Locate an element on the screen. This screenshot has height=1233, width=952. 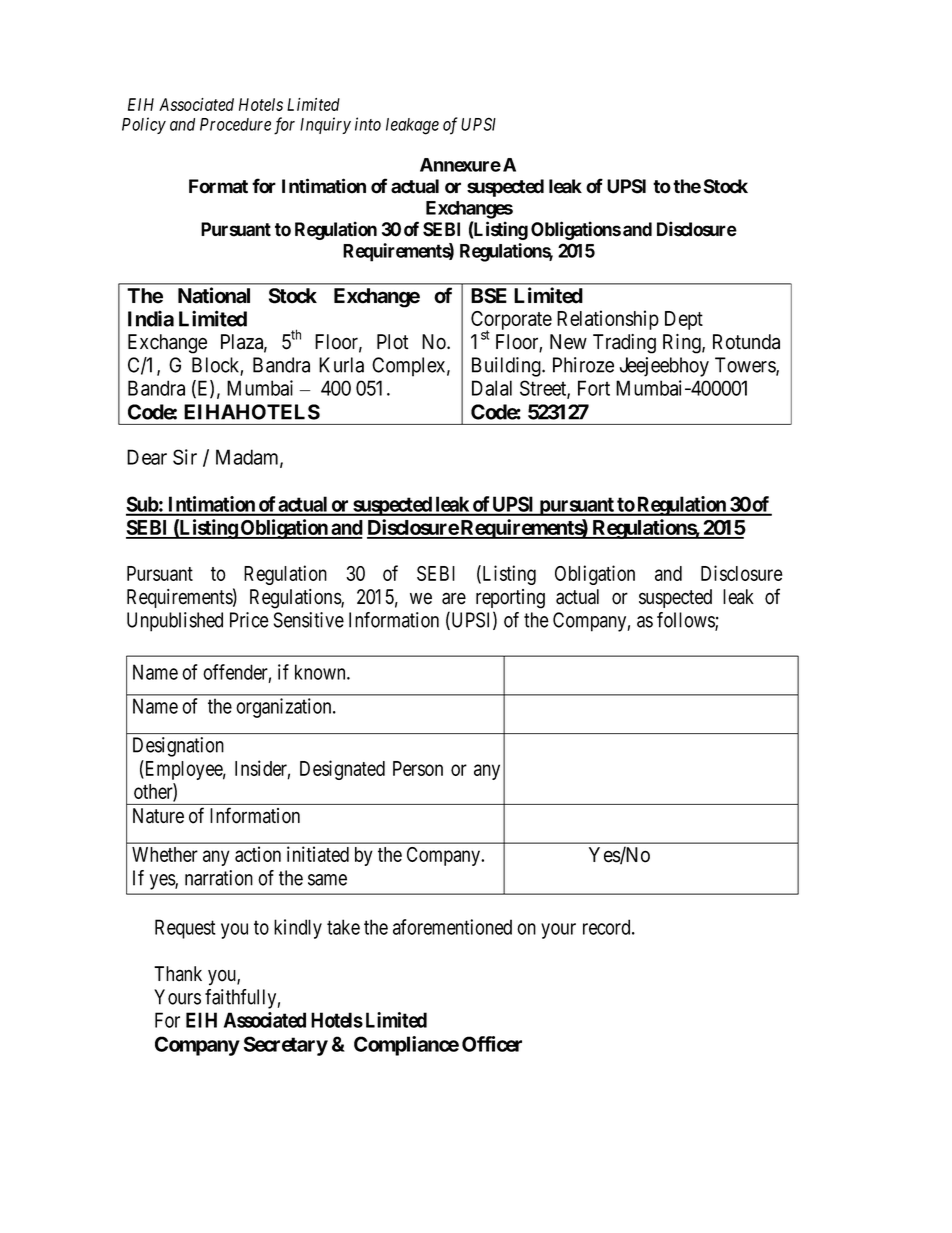
into is located at coordinates (368, 124).
